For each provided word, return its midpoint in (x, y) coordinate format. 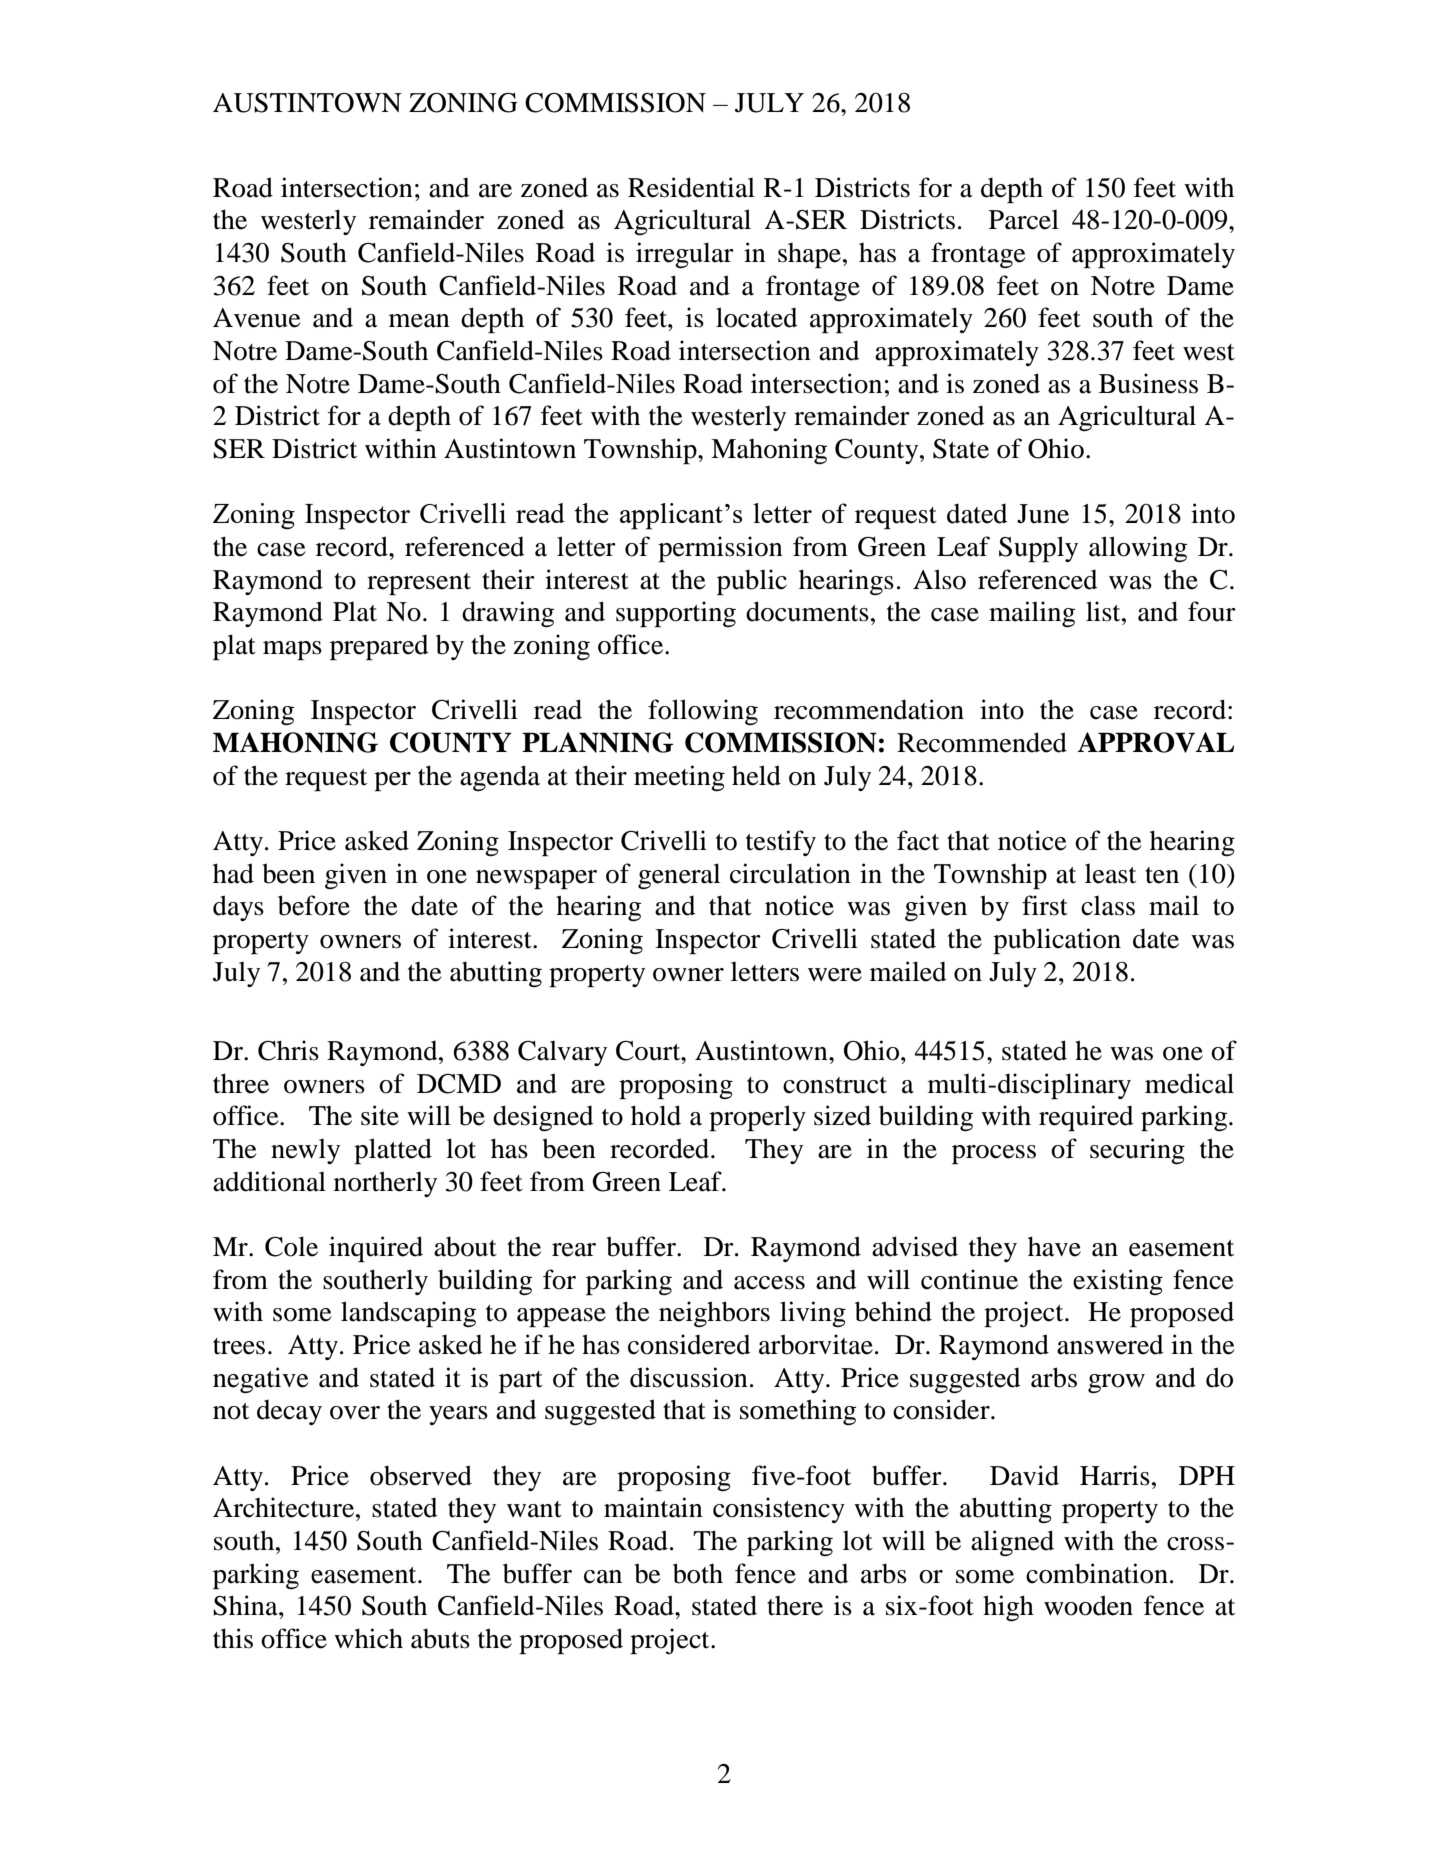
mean (419, 321)
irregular (685, 255)
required (1086, 1118)
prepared (379, 647)
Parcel (1024, 220)
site (380, 1115)
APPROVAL (1155, 742)
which (368, 1638)
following (703, 712)
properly (757, 1118)
